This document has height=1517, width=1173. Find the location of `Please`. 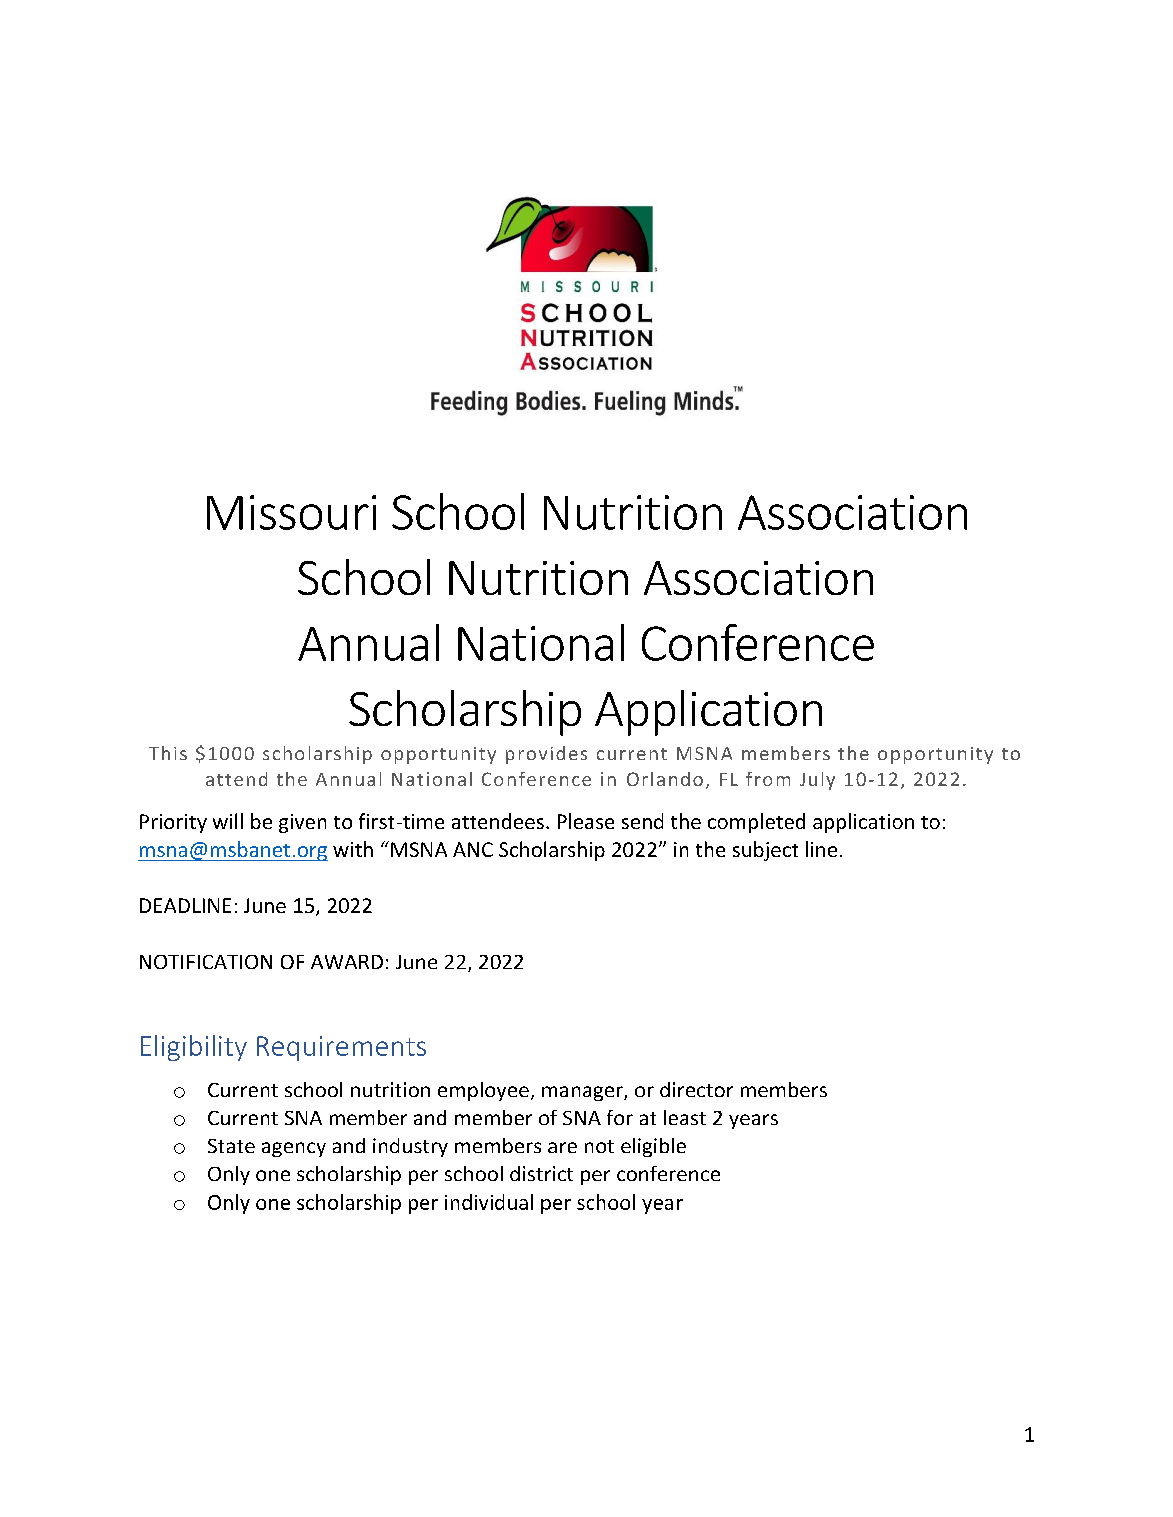

Please is located at coordinates (586, 821).
